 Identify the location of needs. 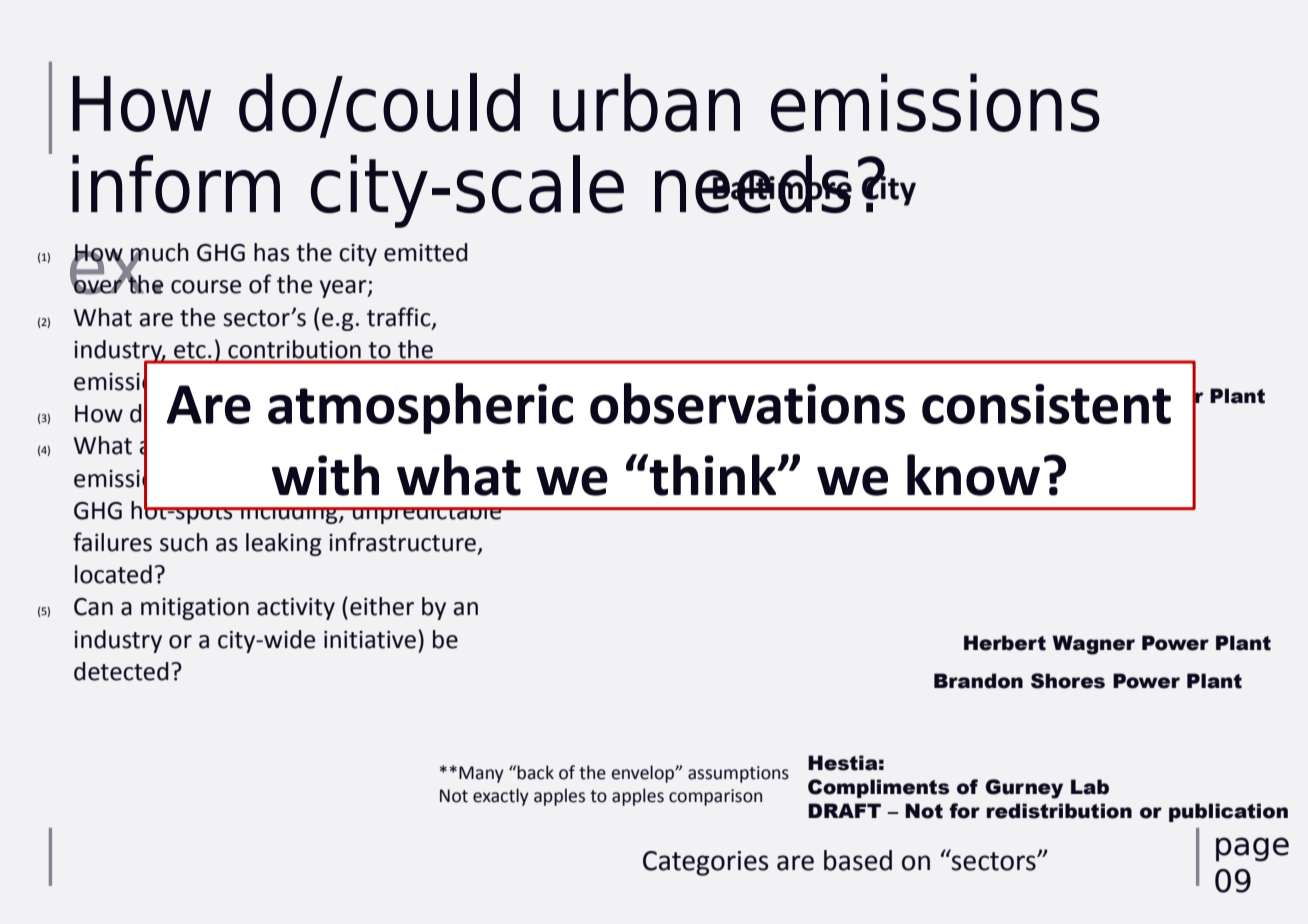
(753, 184).
